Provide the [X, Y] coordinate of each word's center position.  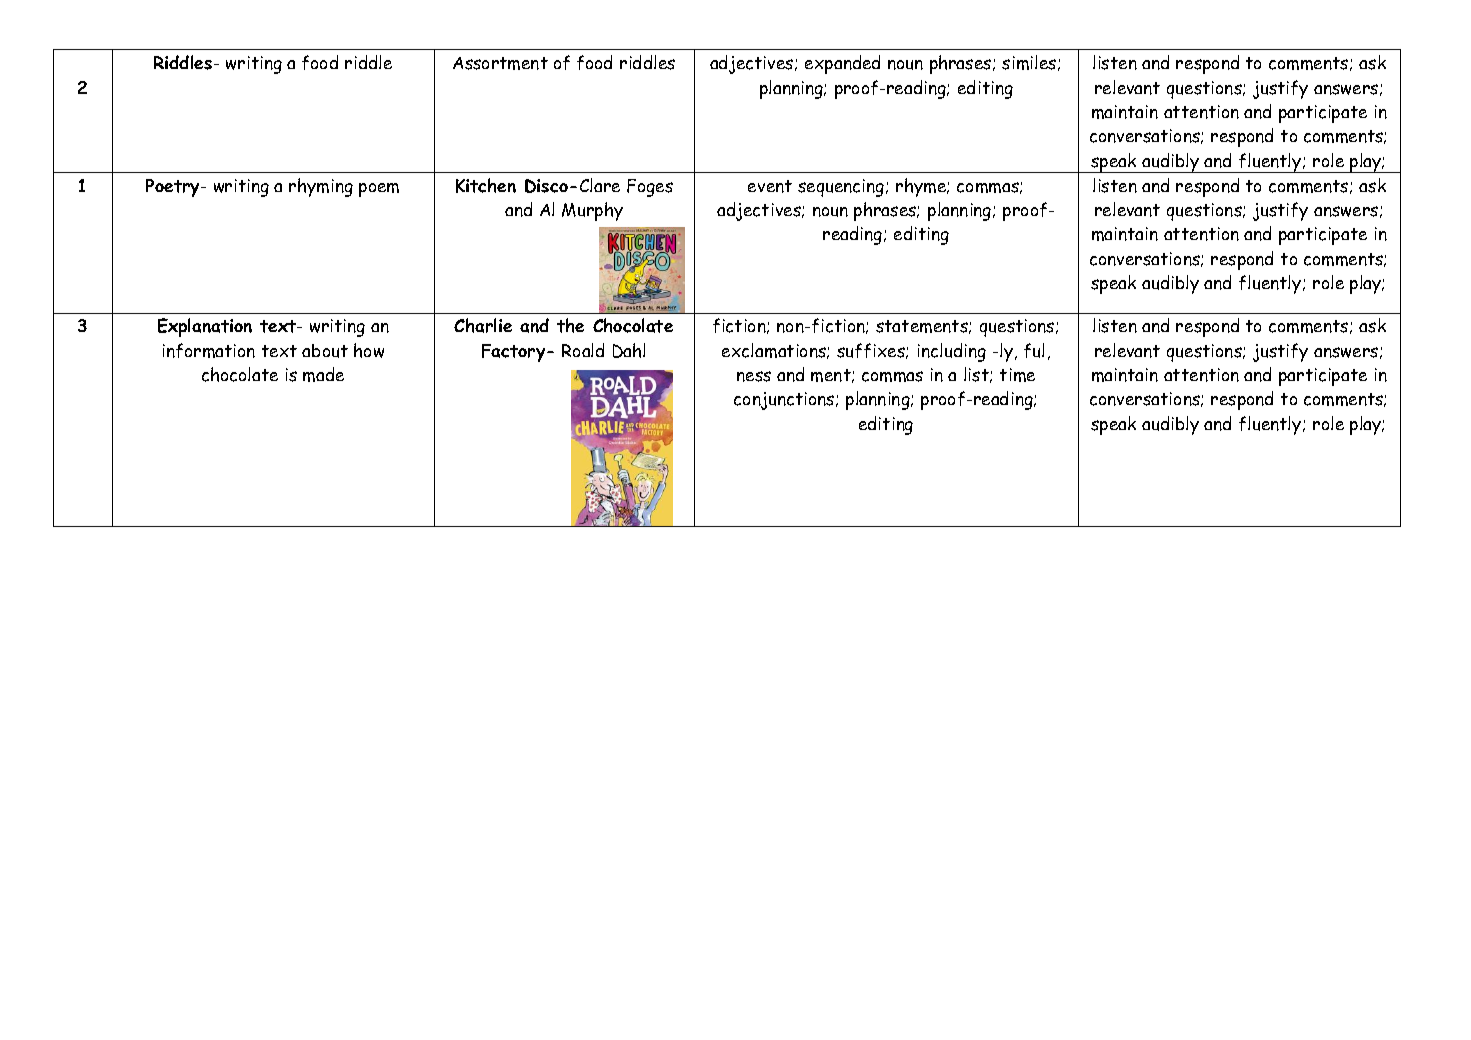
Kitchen [486, 185]
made [323, 374]
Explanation [205, 327]
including [952, 352]
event [770, 186]
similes [1030, 63]
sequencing [842, 188]
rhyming [321, 187]
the [570, 325]
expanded [842, 64]
